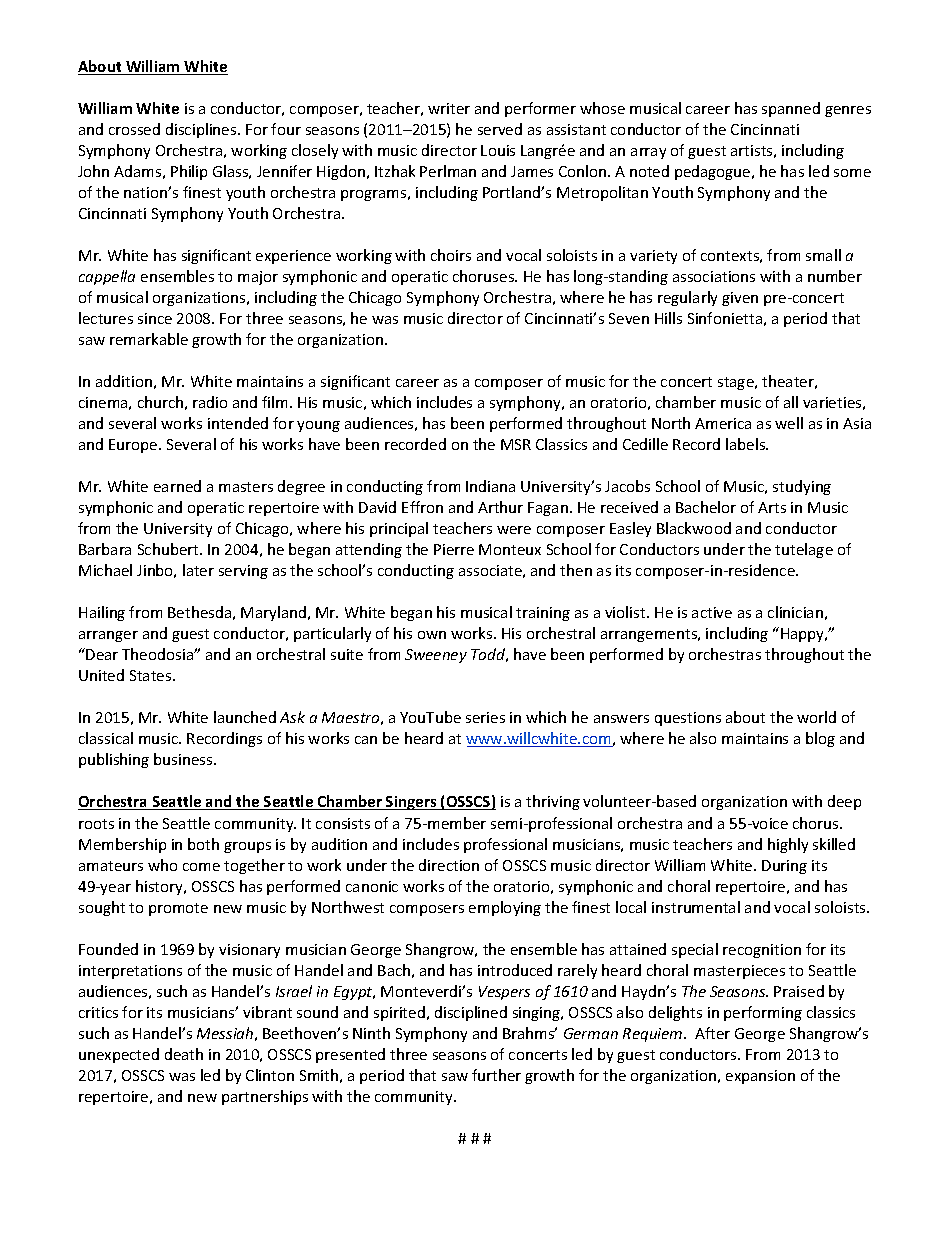 This screenshot has height=1233, width=952. What do you see at coordinates (795, 612) in the screenshot?
I see `clinician` at bounding box center [795, 612].
